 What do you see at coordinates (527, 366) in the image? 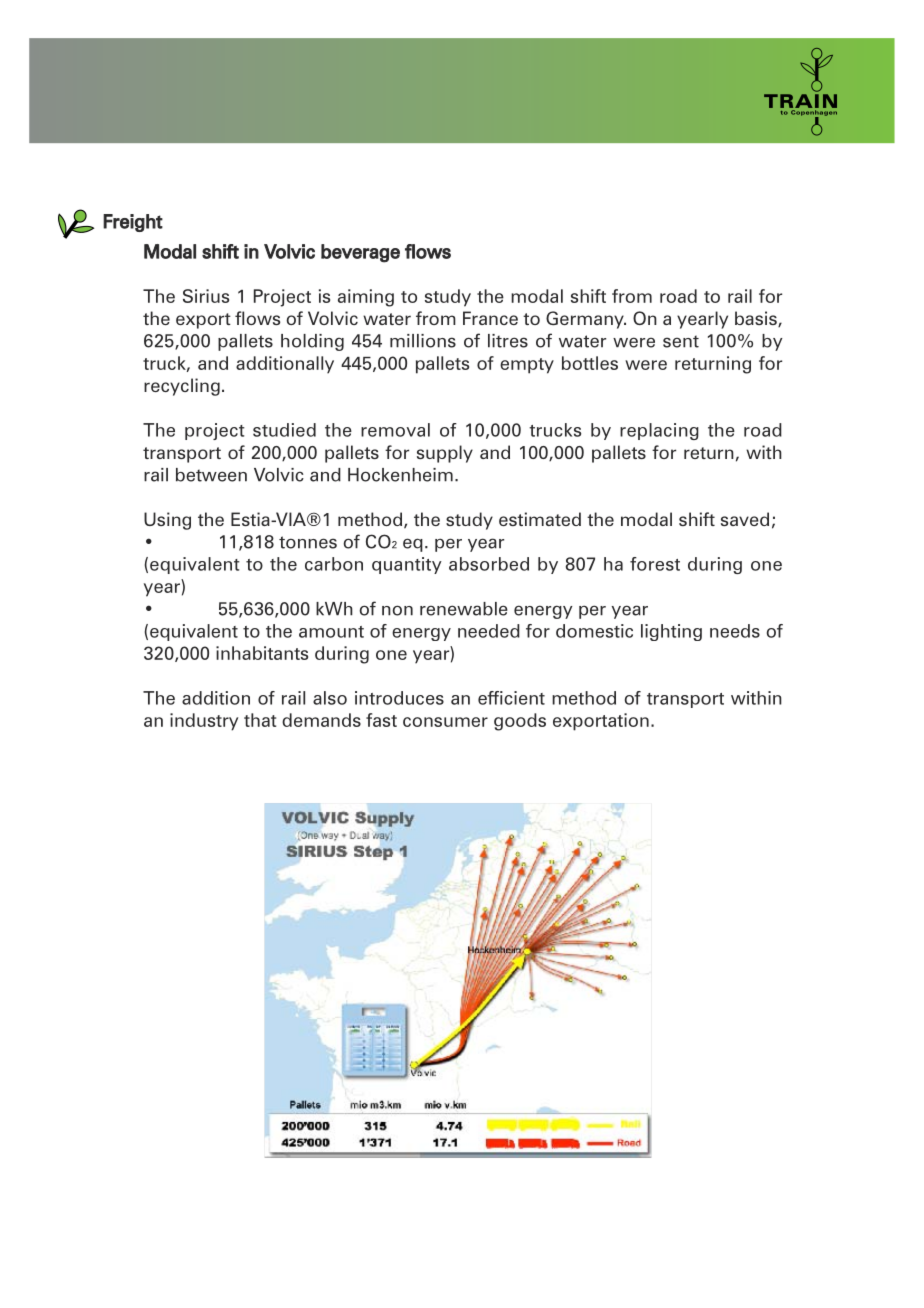
I see `empty` at bounding box center [527, 366].
